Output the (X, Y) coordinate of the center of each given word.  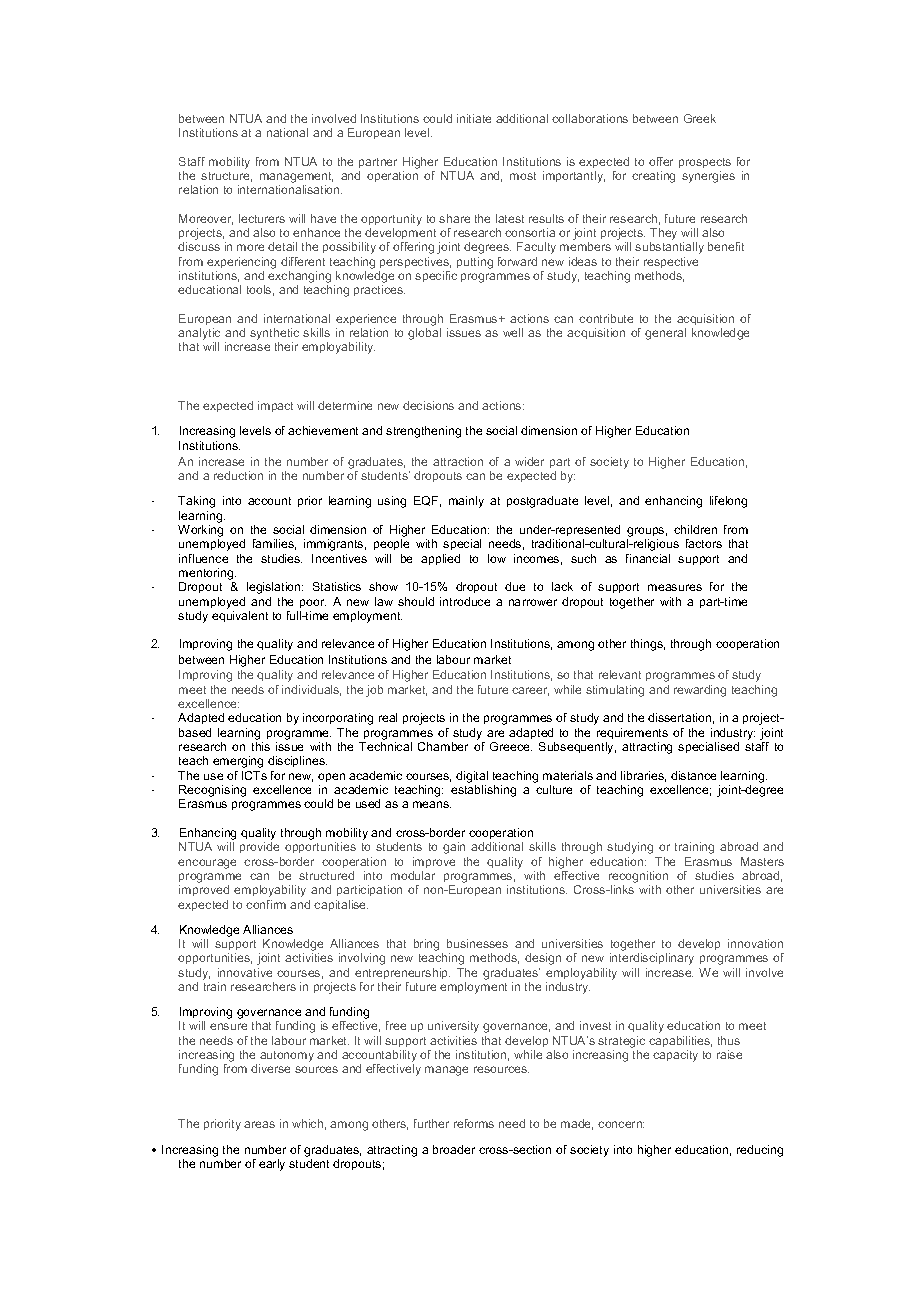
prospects (705, 163)
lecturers (262, 218)
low (497, 558)
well (513, 332)
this (261, 746)
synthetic (274, 335)
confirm (266, 904)
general (665, 334)
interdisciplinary (652, 959)
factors (704, 543)
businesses (477, 943)
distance (693, 775)
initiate (474, 118)
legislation (275, 588)
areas (259, 1124)
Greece (511, 746)
